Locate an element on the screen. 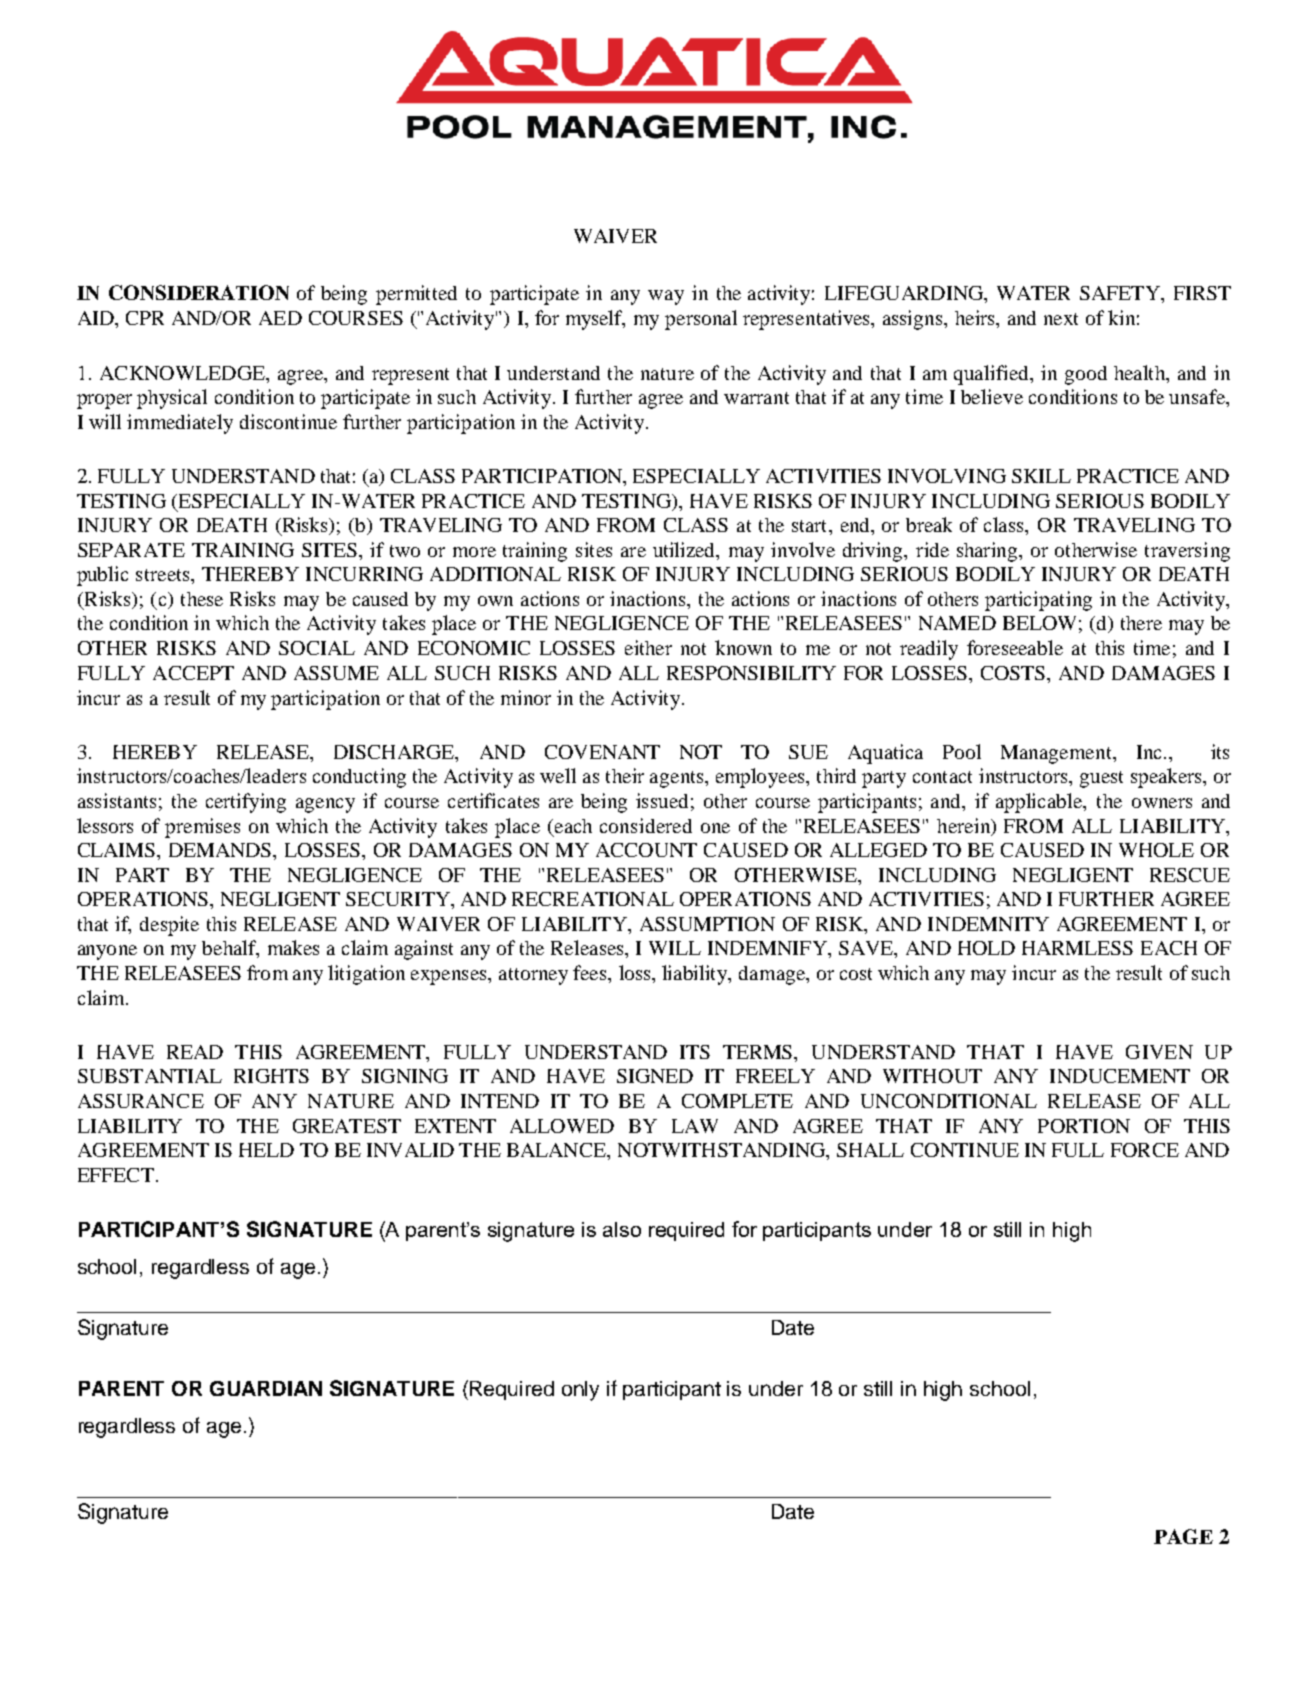 This screenshot has height=1692, width=1308. GUARDIAN is located at coordinates (266, 1388).
